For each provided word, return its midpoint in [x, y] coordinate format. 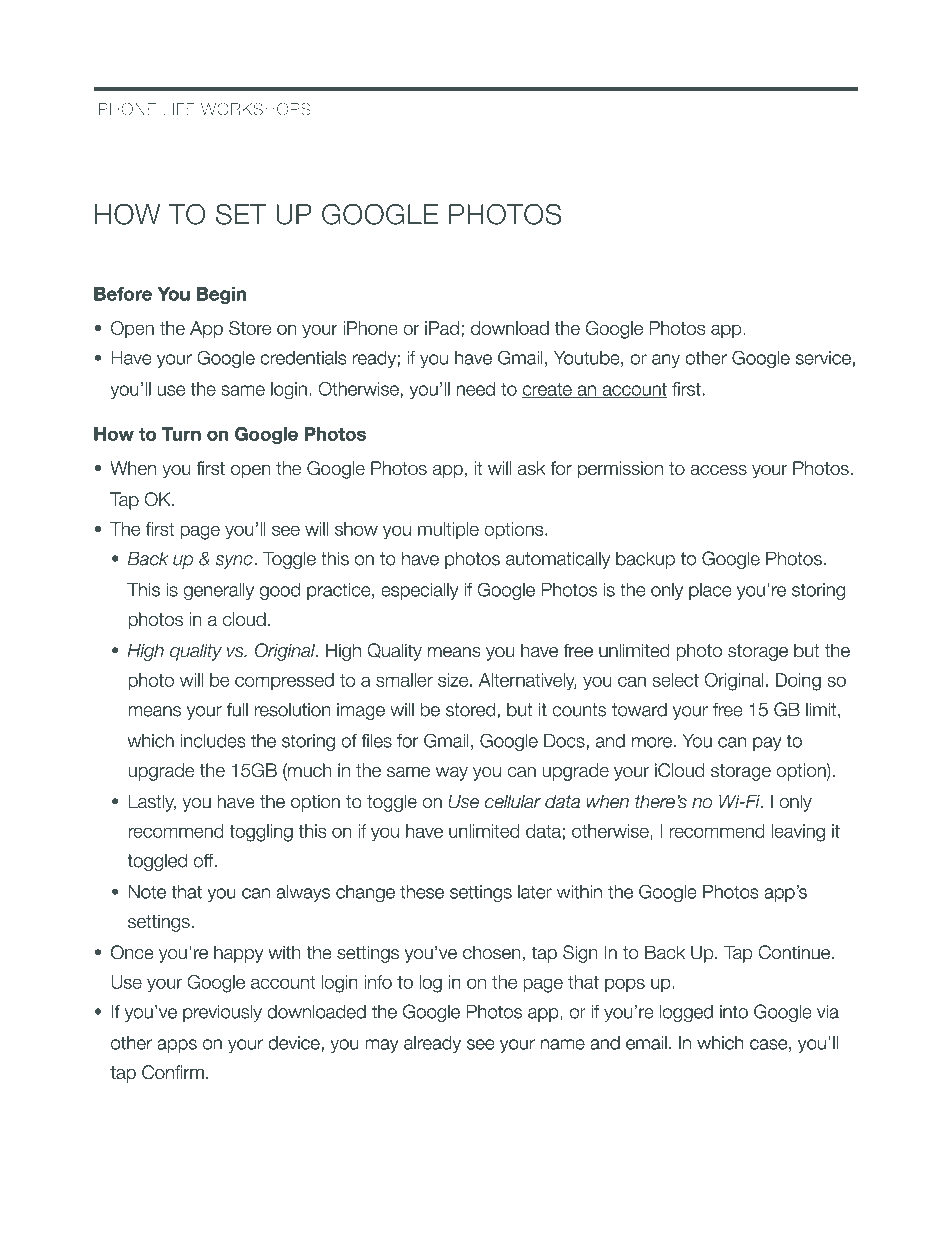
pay [767, 744]
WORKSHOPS [256, 109]
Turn [181, 434]
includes [213, 741]
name [563, 1044]
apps [177, 1046]
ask [531, 468]
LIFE [179, 109]
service [823, 358]
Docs [565, 741]
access [719, 470]
